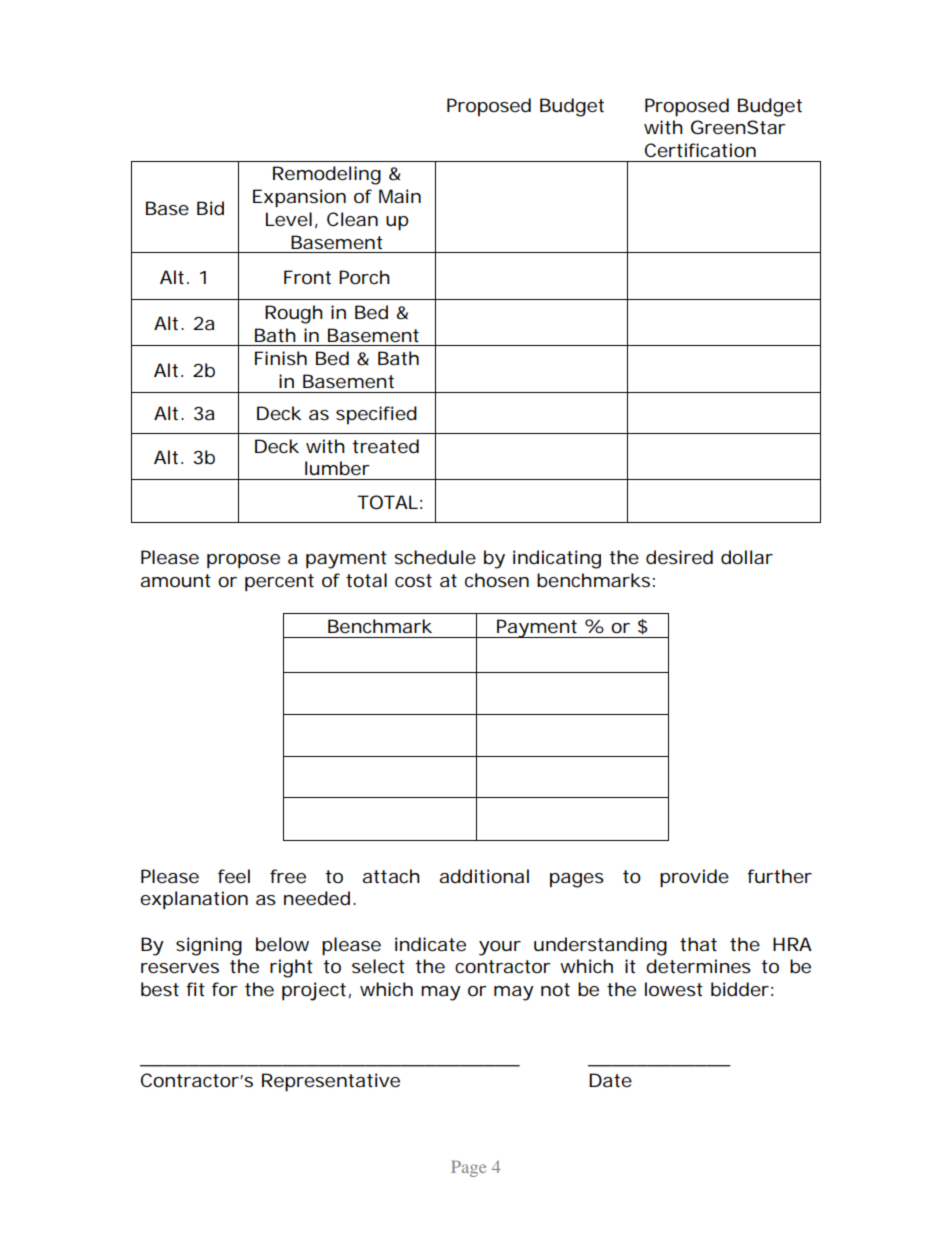 This page has width=952, height=1233. What do you see at coordinates (234, 876) in the page?
I see `feel` at bounding box center [234, 876].
